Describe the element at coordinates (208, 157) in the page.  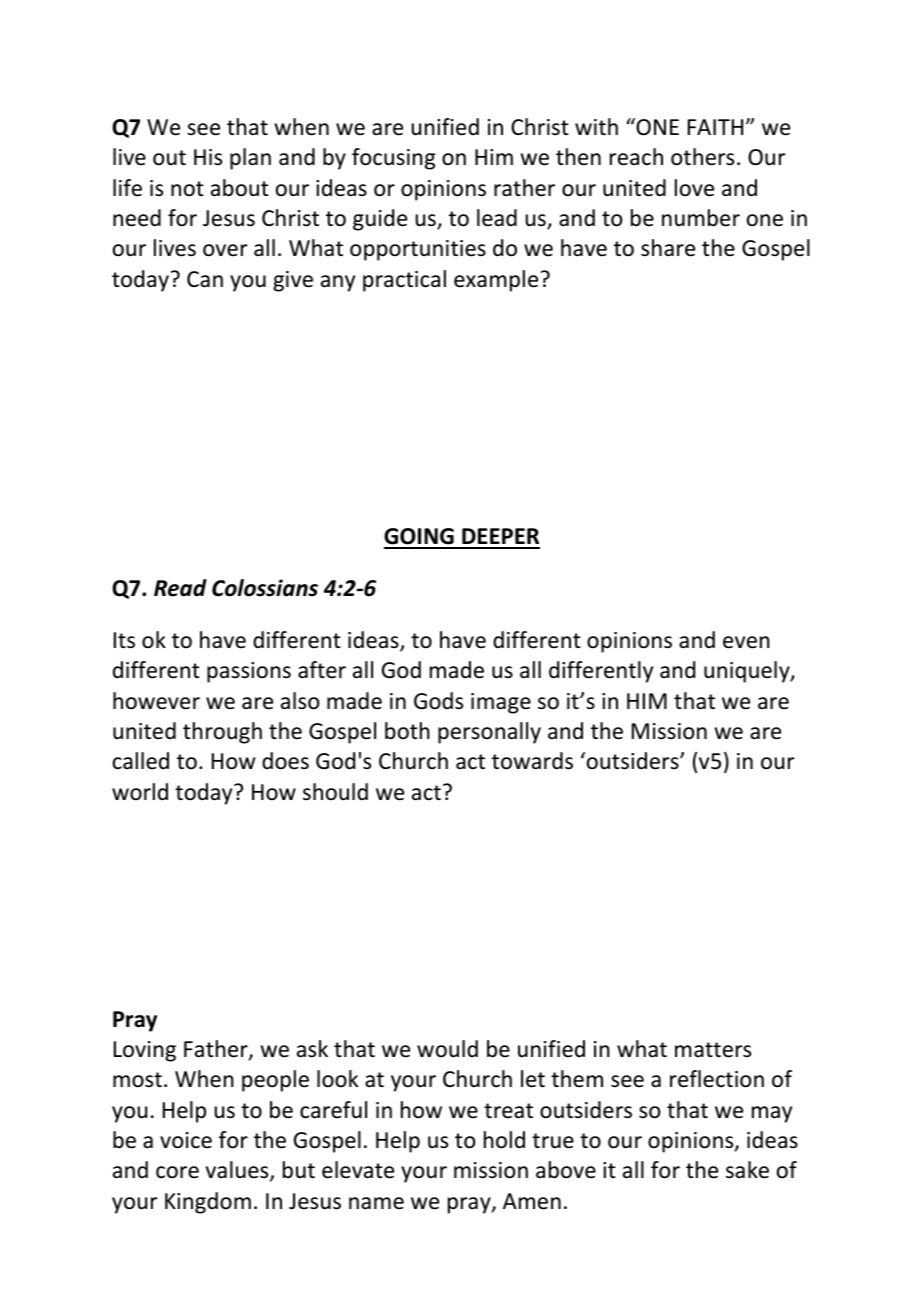
I see `His` at that location.
